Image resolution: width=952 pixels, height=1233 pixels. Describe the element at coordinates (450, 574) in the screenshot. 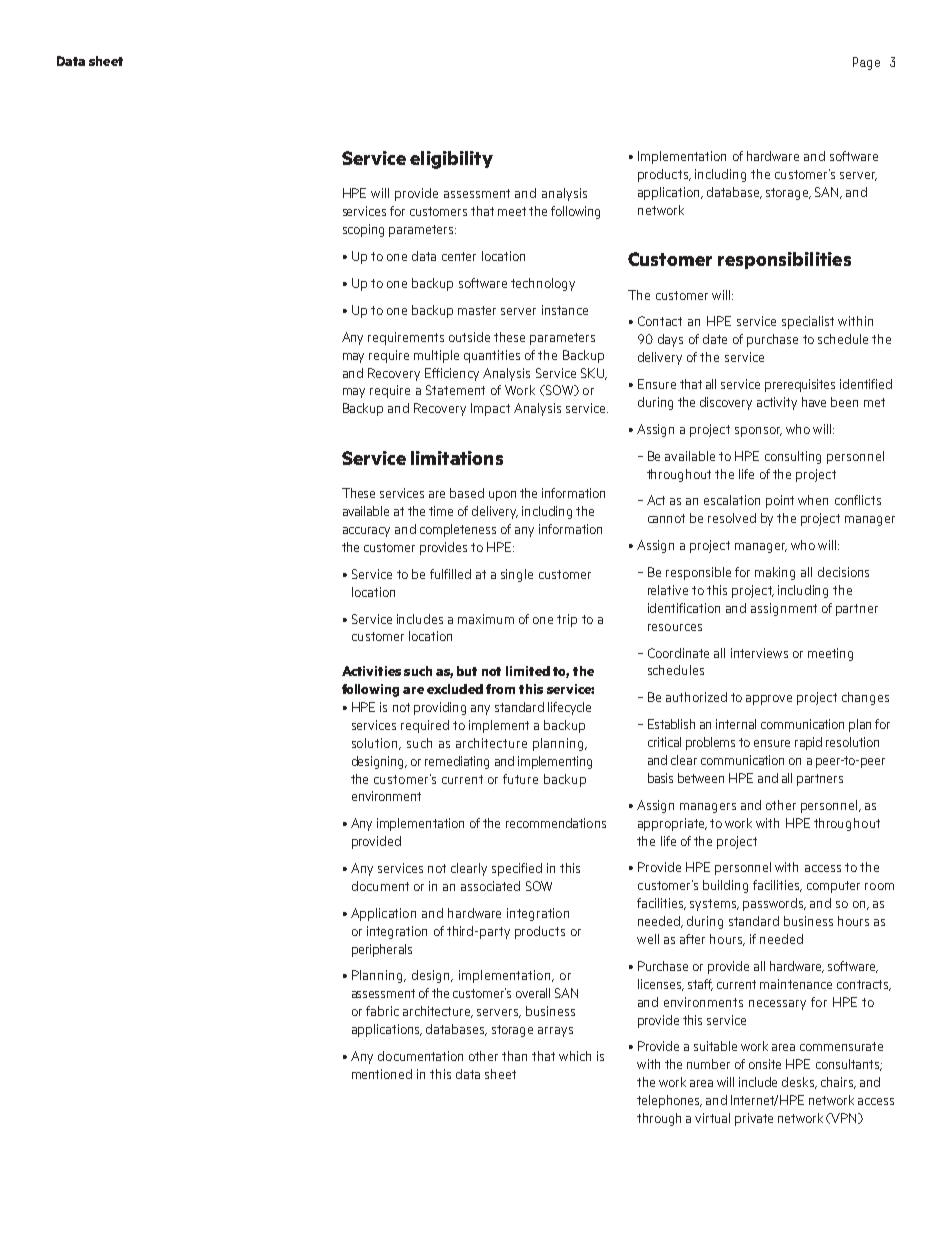

I see `fulfilled` at that location.
